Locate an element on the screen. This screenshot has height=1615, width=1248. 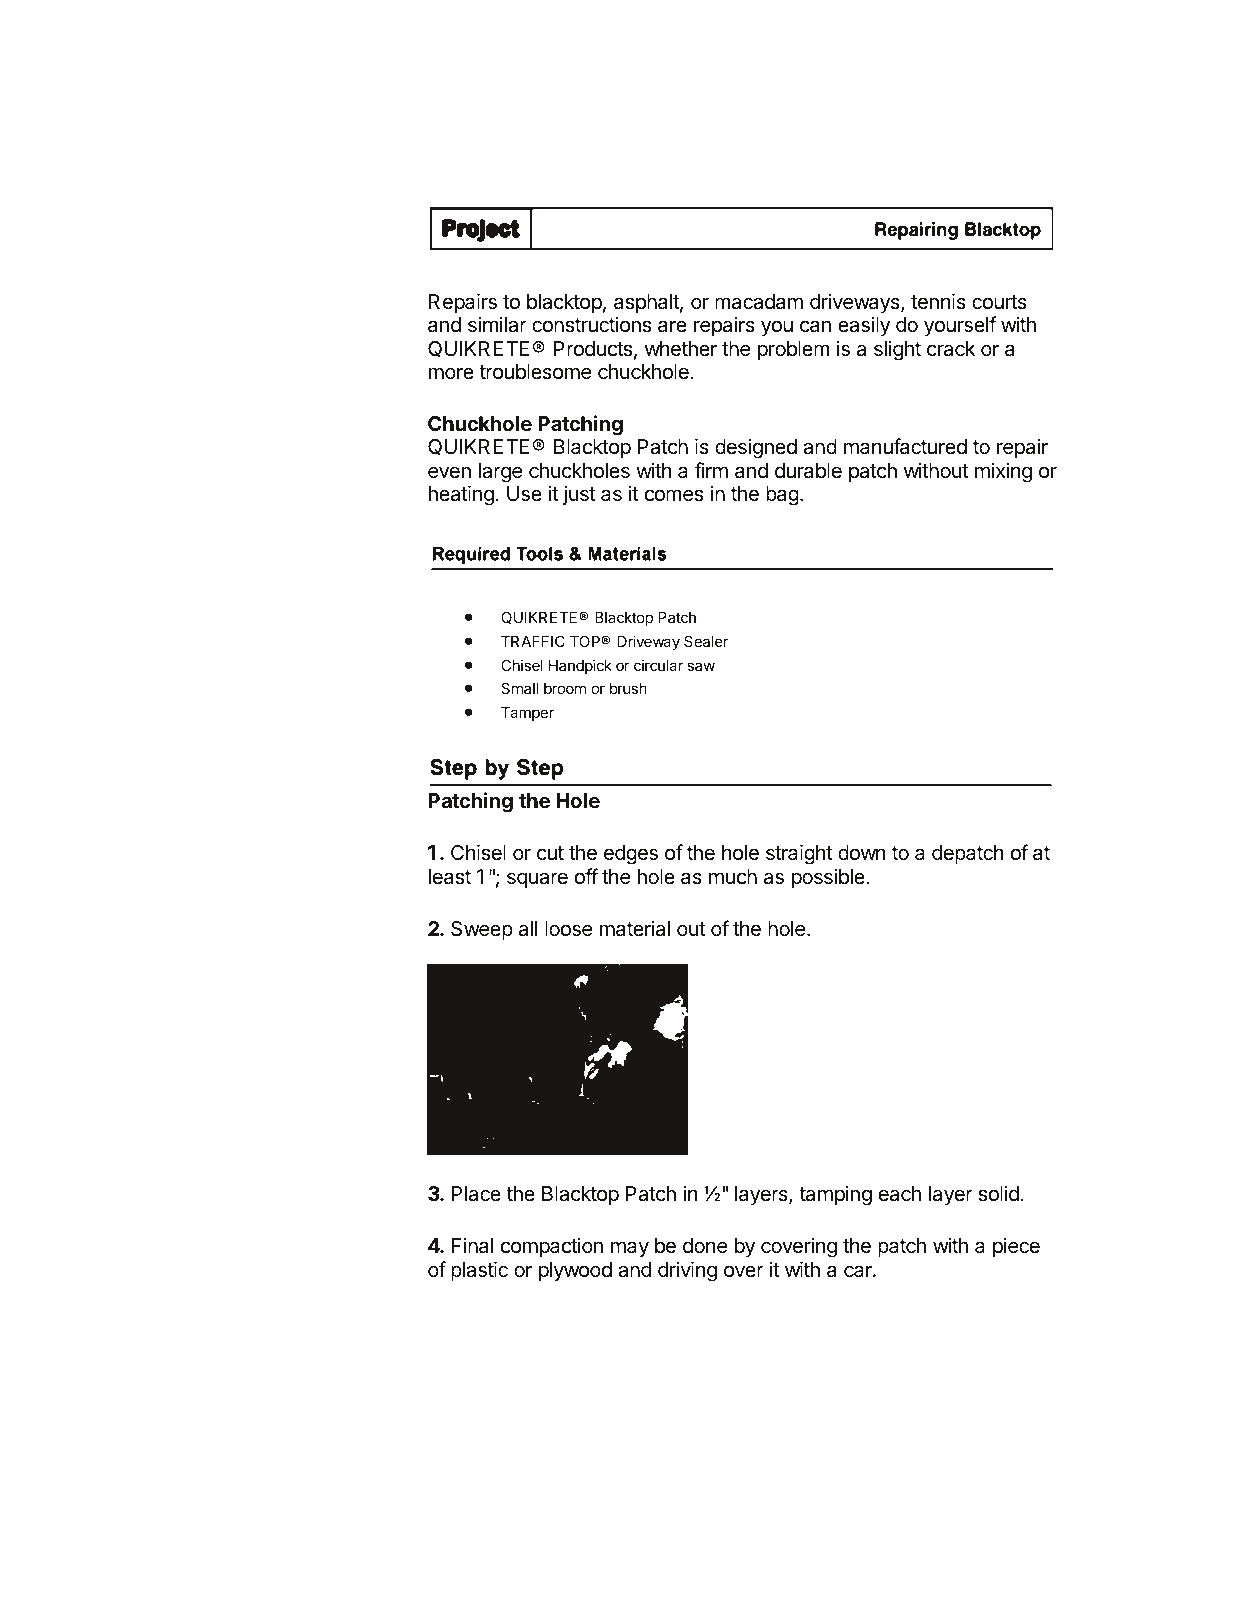
possible is located at coordinates (829, 878).
